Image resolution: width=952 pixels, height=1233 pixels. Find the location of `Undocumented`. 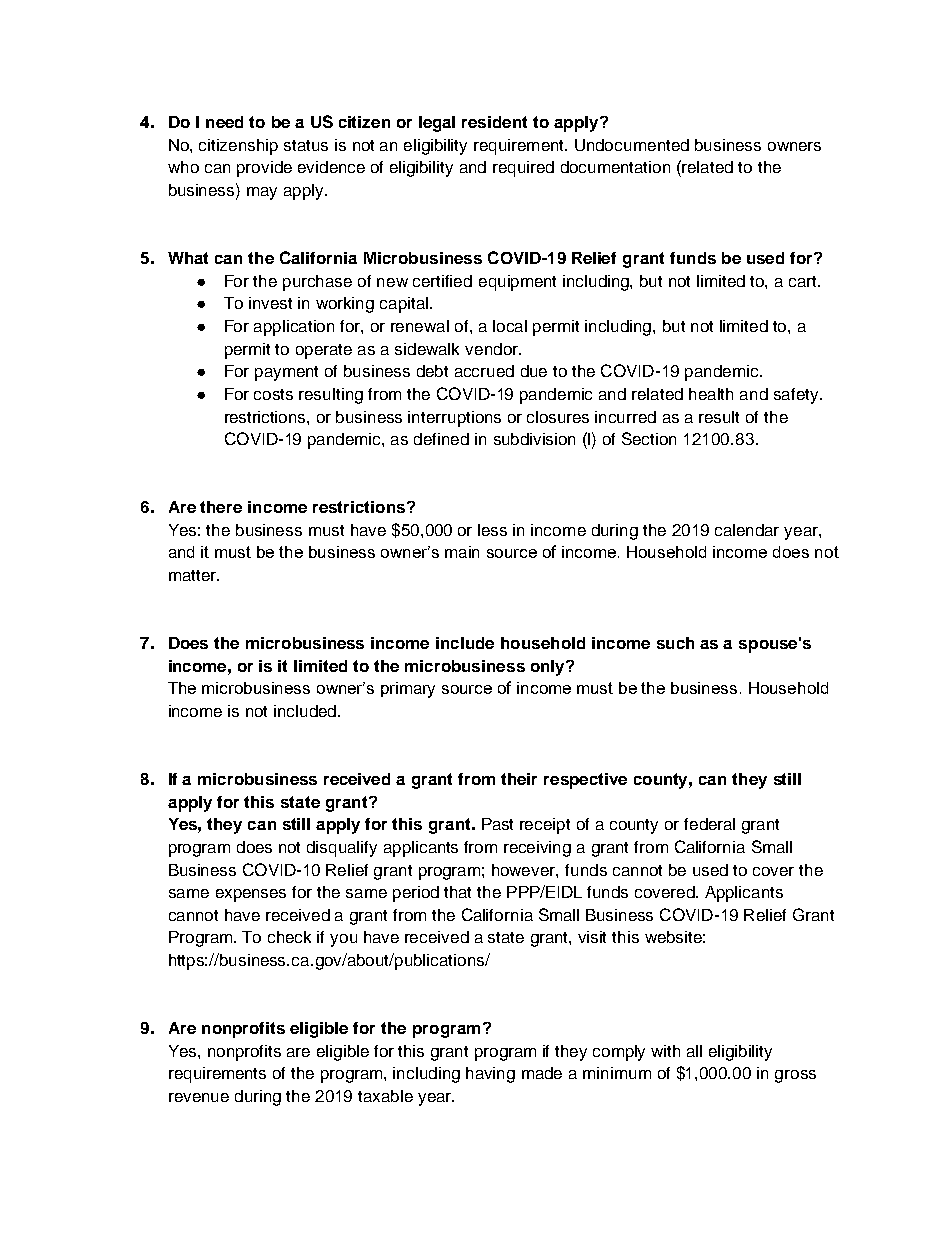

Undocumented is located at coordinates (632, 145).
